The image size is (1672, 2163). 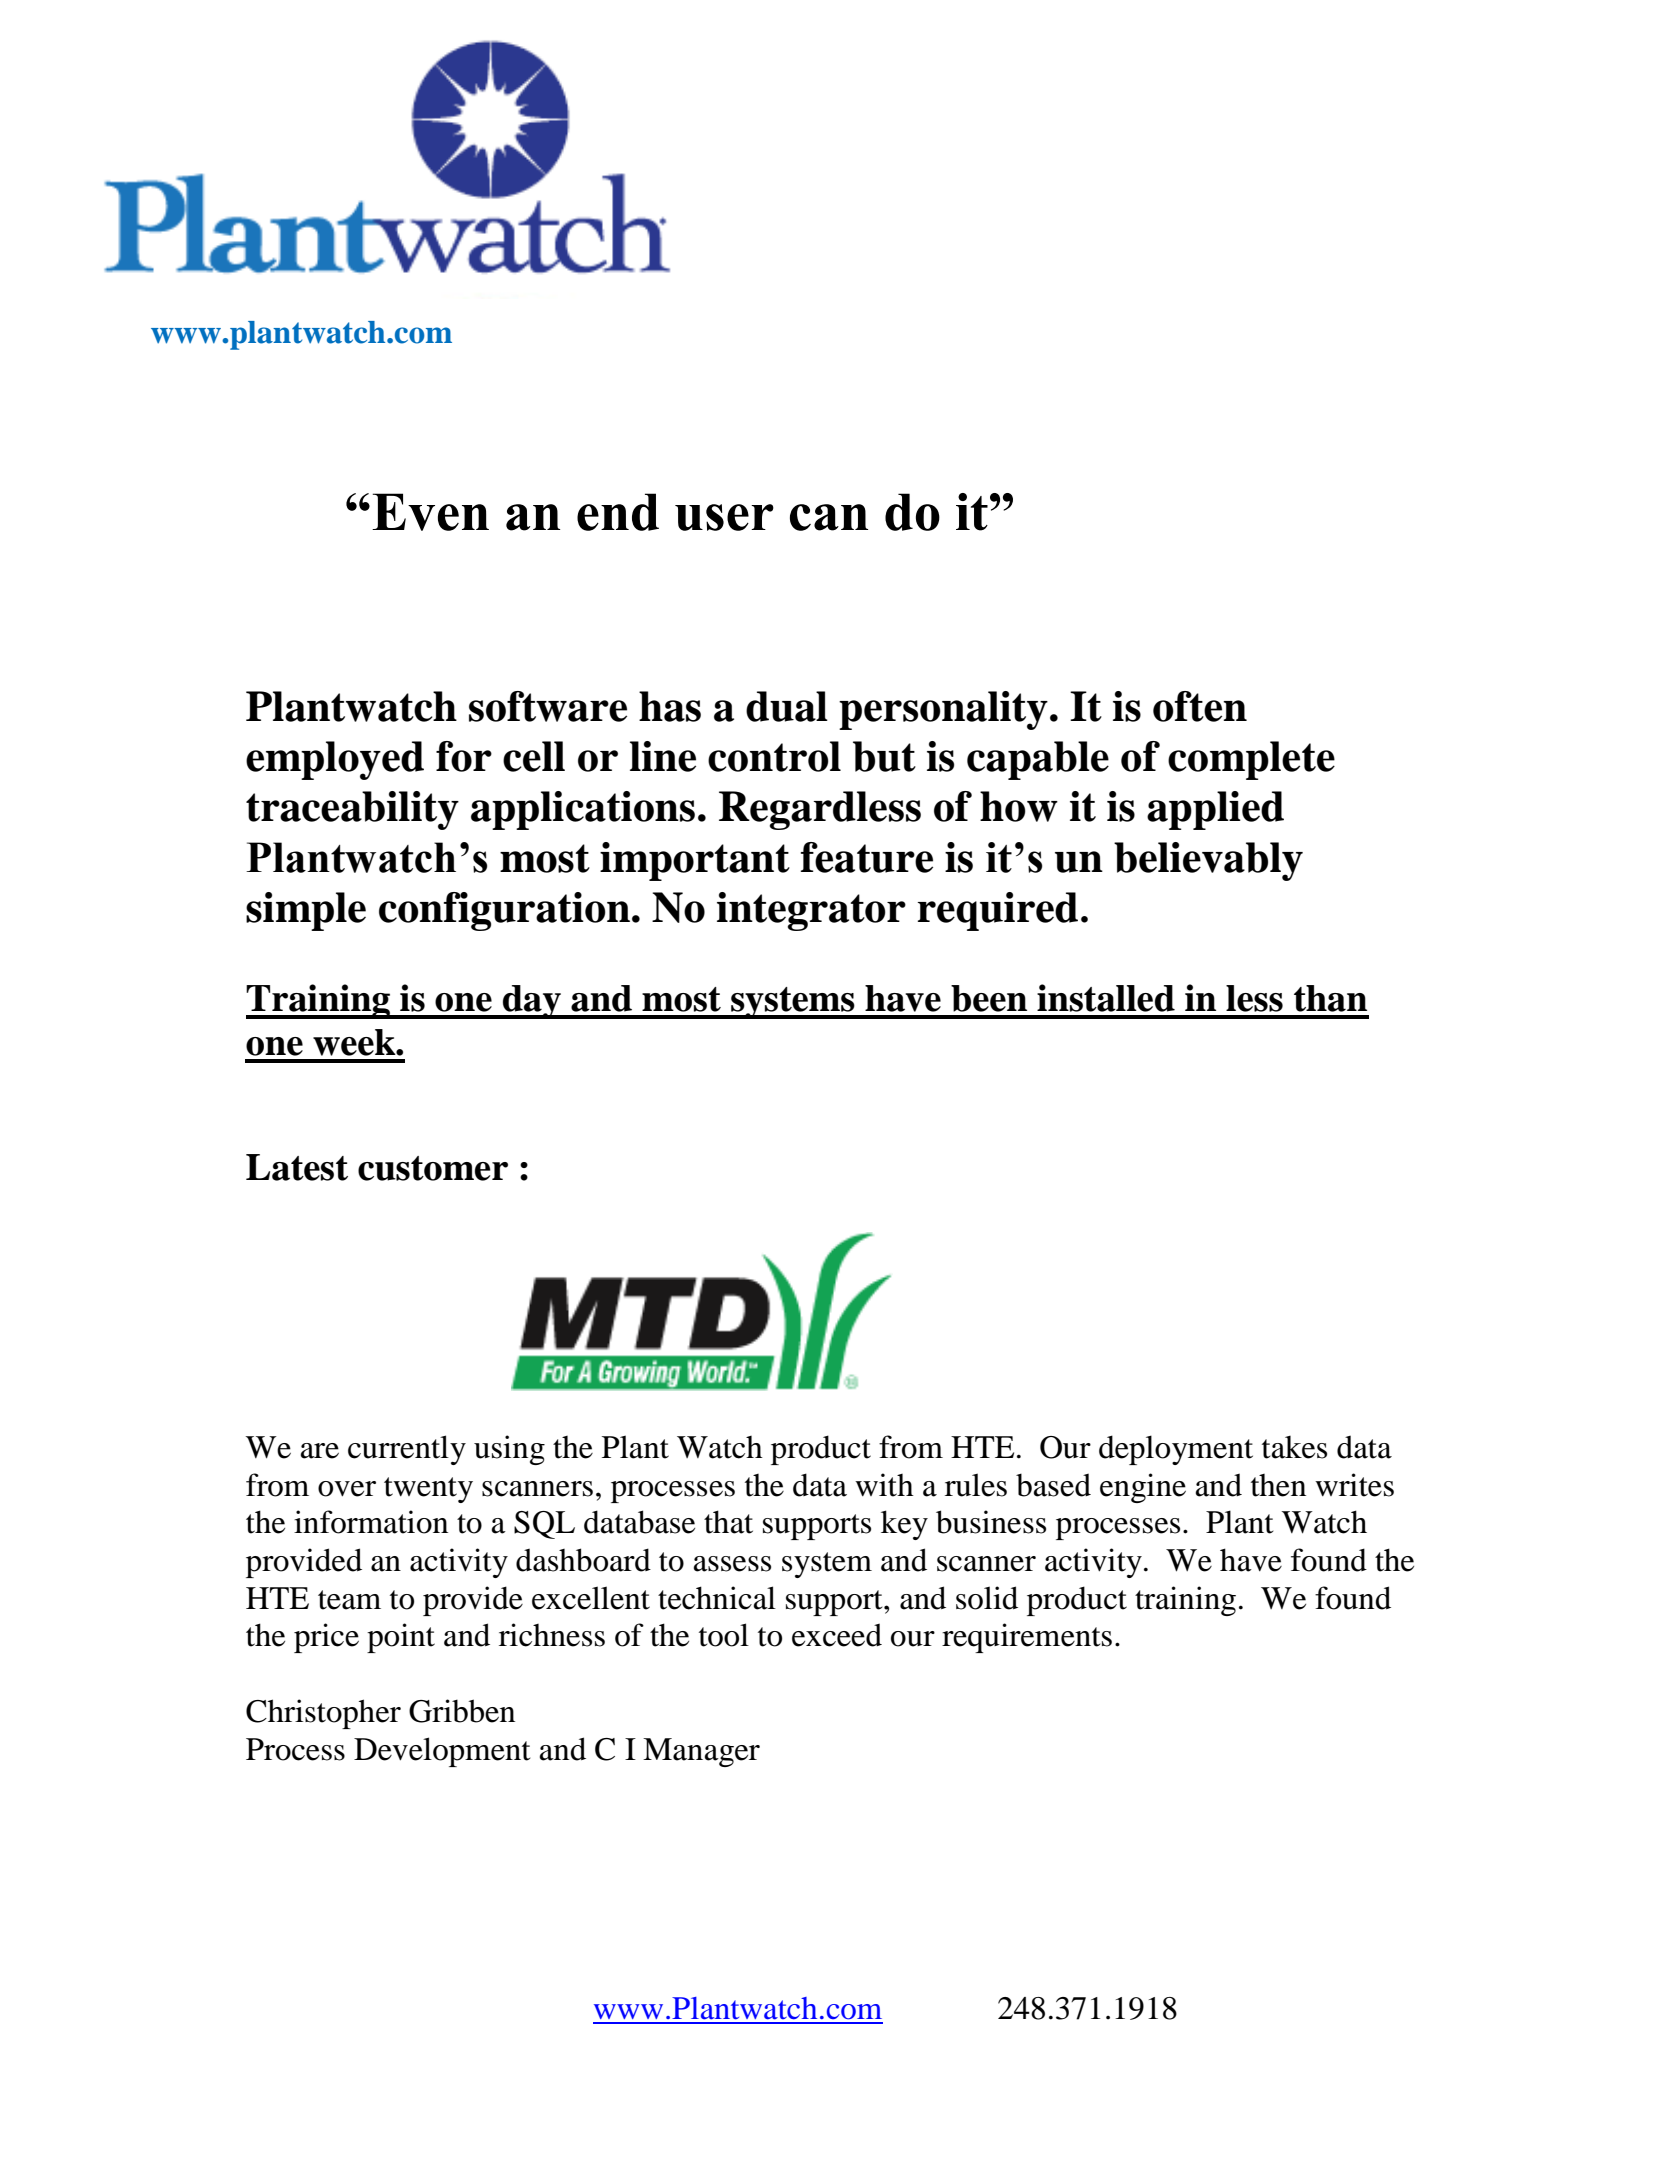 I want to click on believably, so click(x=1208, y=861).
